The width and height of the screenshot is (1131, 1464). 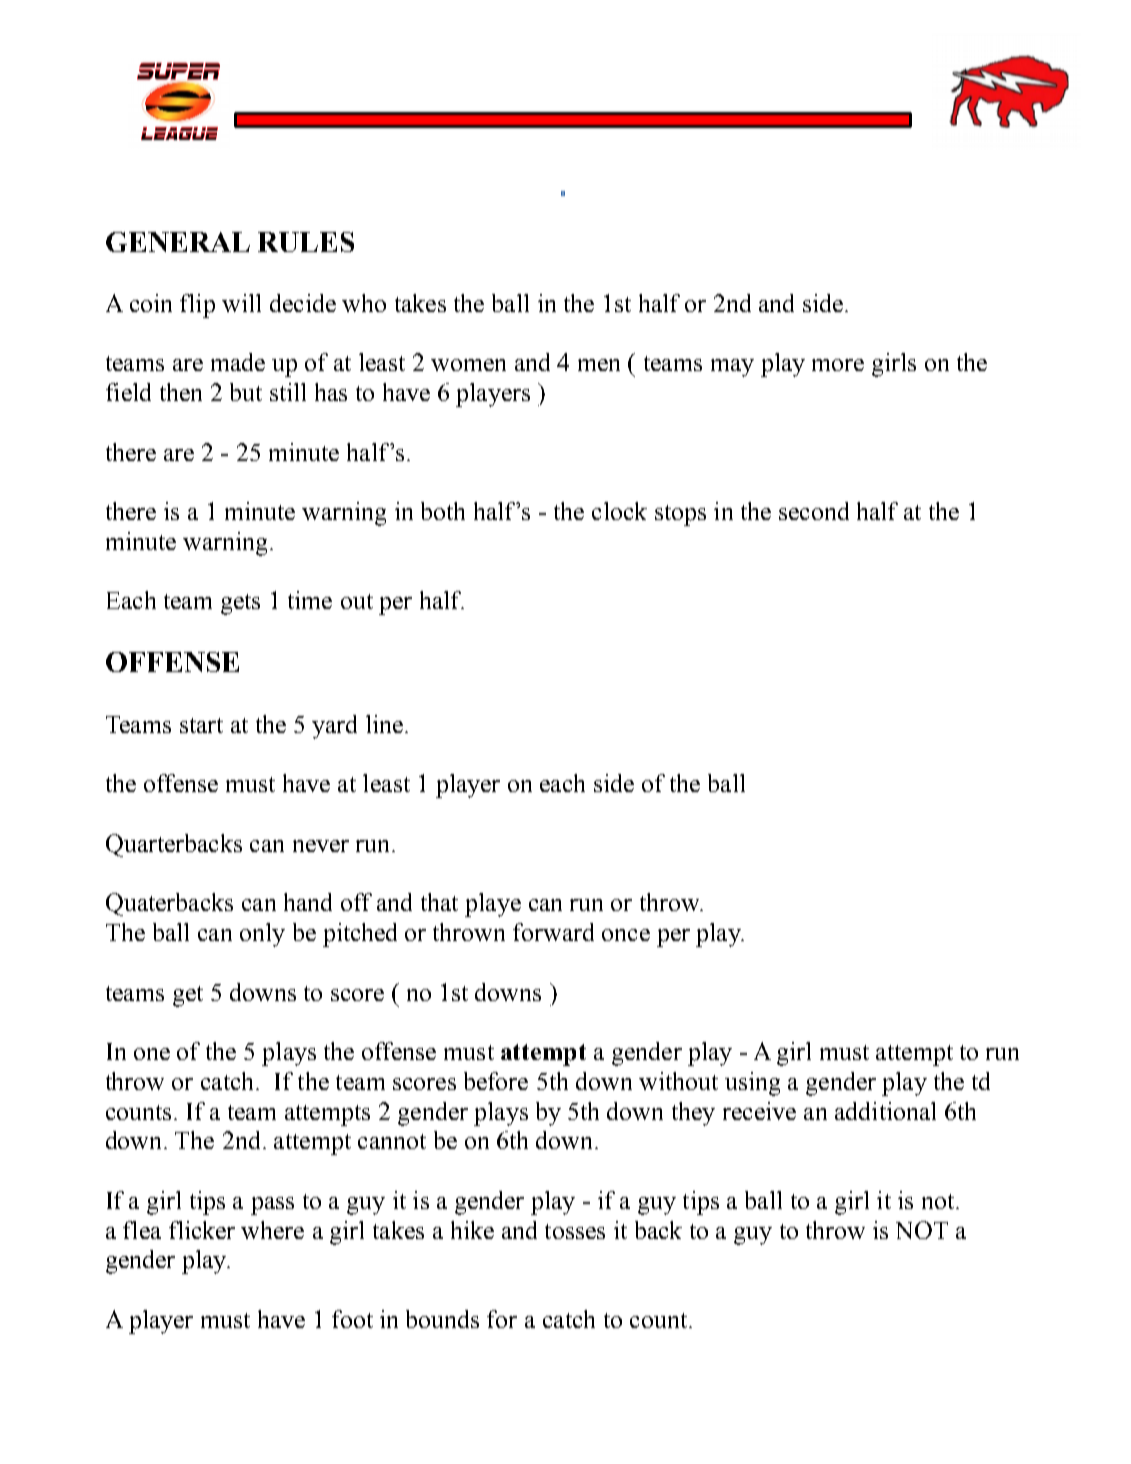 What do you see at coordinates (468, 365) in the screenshot?
I see `women` at bounding box center [468, 365].
